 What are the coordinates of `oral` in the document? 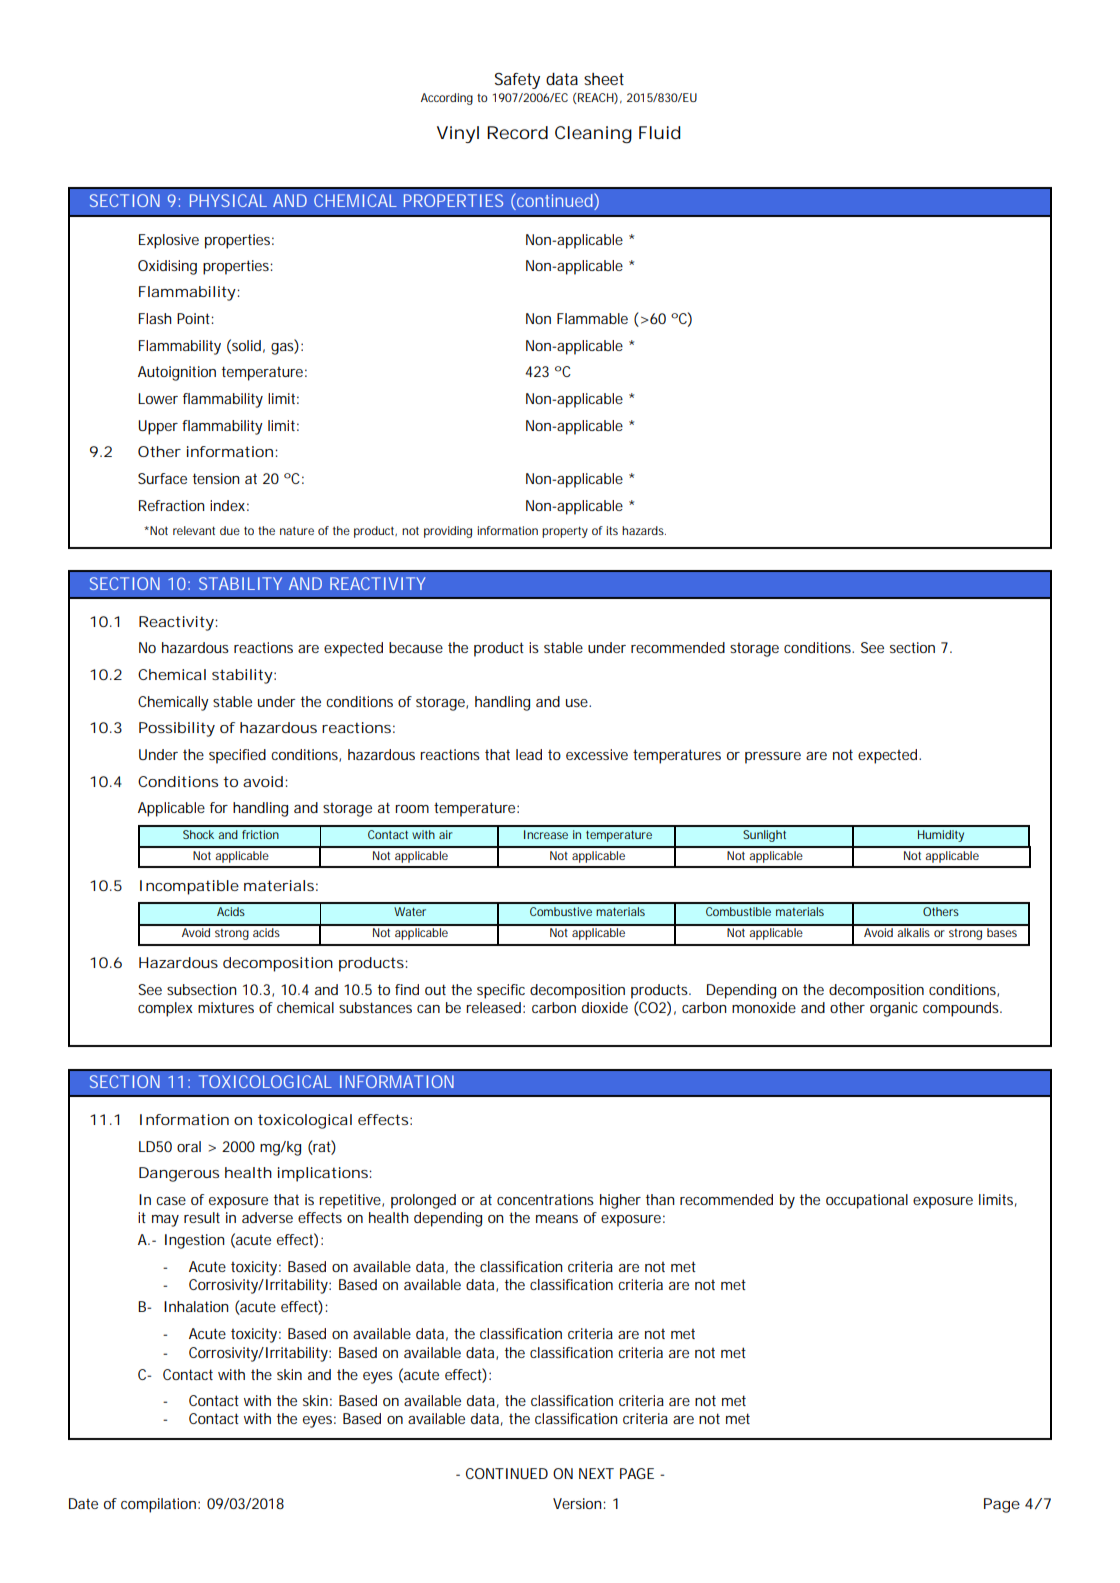 It's located at (189, 1146).
